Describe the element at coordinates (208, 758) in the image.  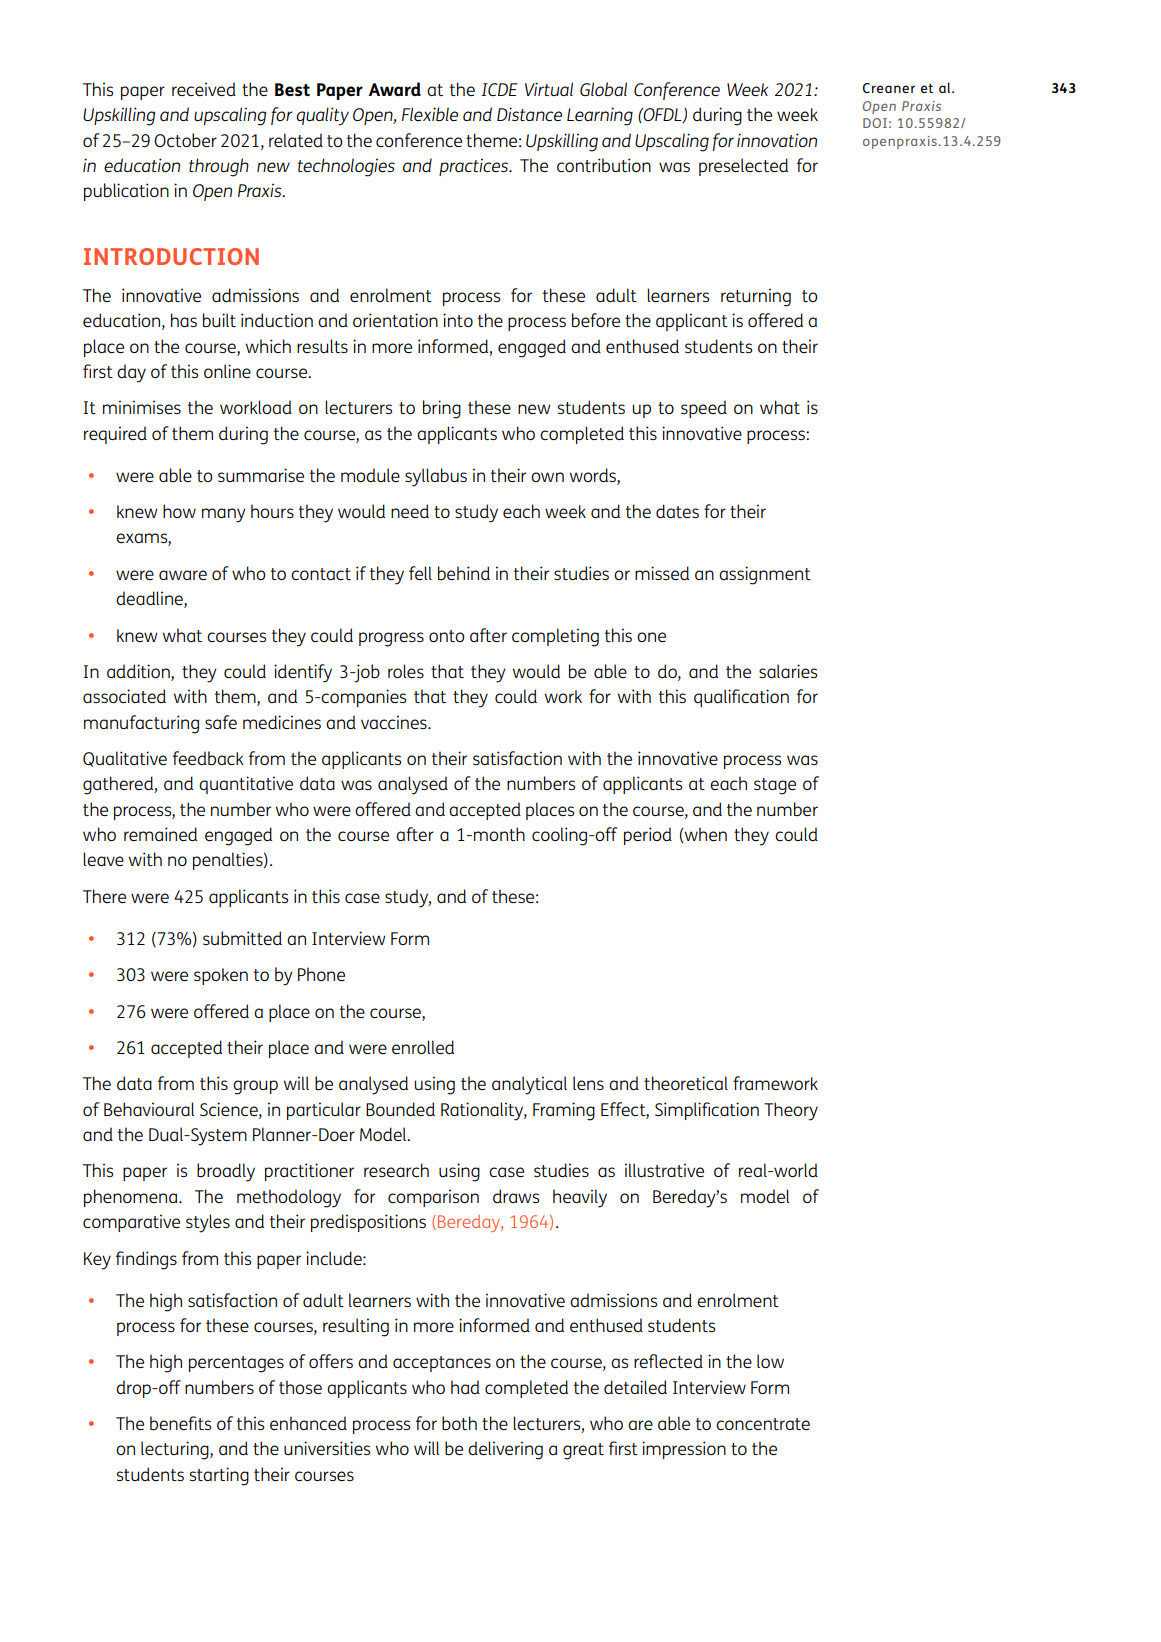
I see `feedback` at that location.
